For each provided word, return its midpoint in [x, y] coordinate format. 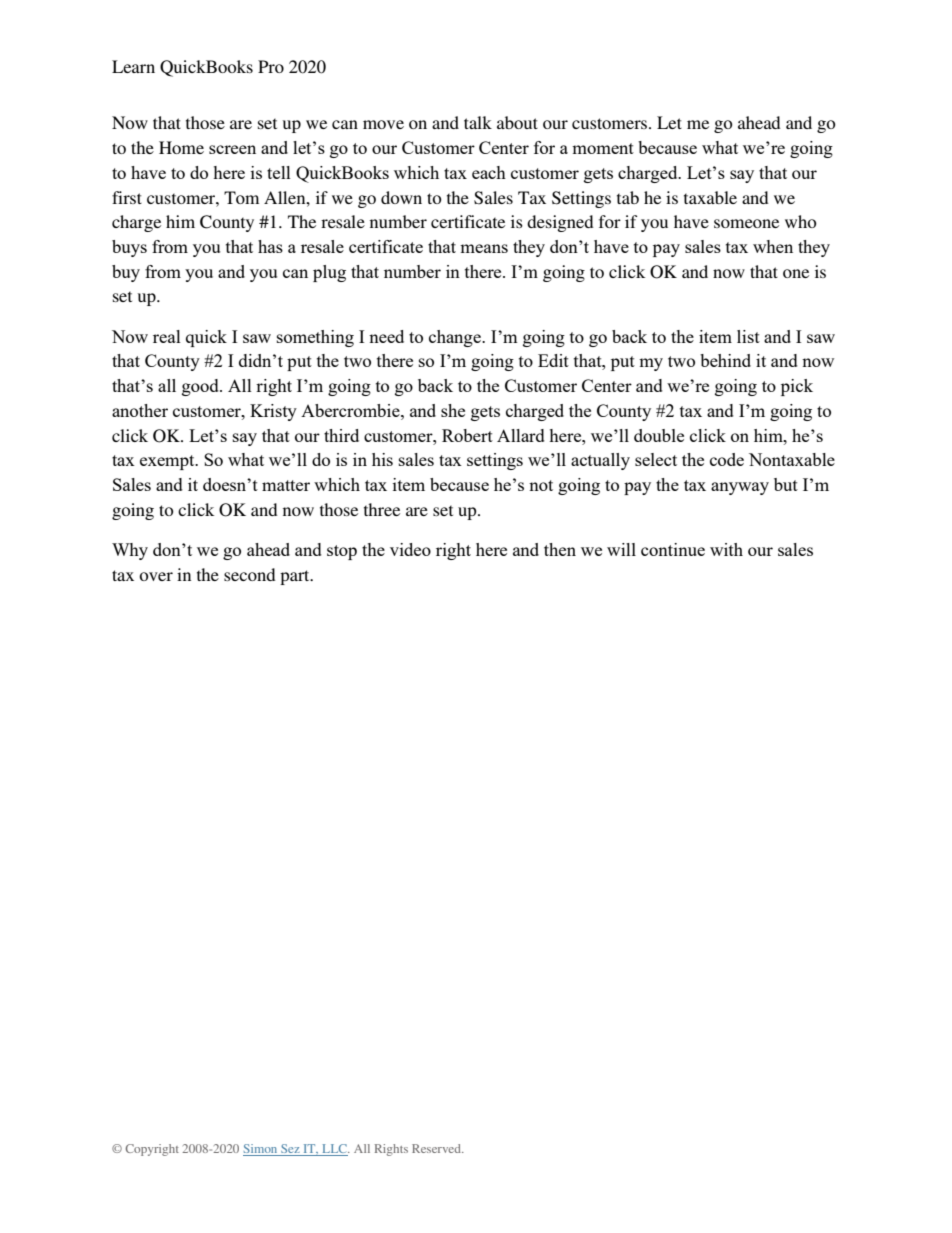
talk [478, 122]
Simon [261, 1150]
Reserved [437, 1148]
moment [603, 148]
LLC [334, 1150]
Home [181, 147]
